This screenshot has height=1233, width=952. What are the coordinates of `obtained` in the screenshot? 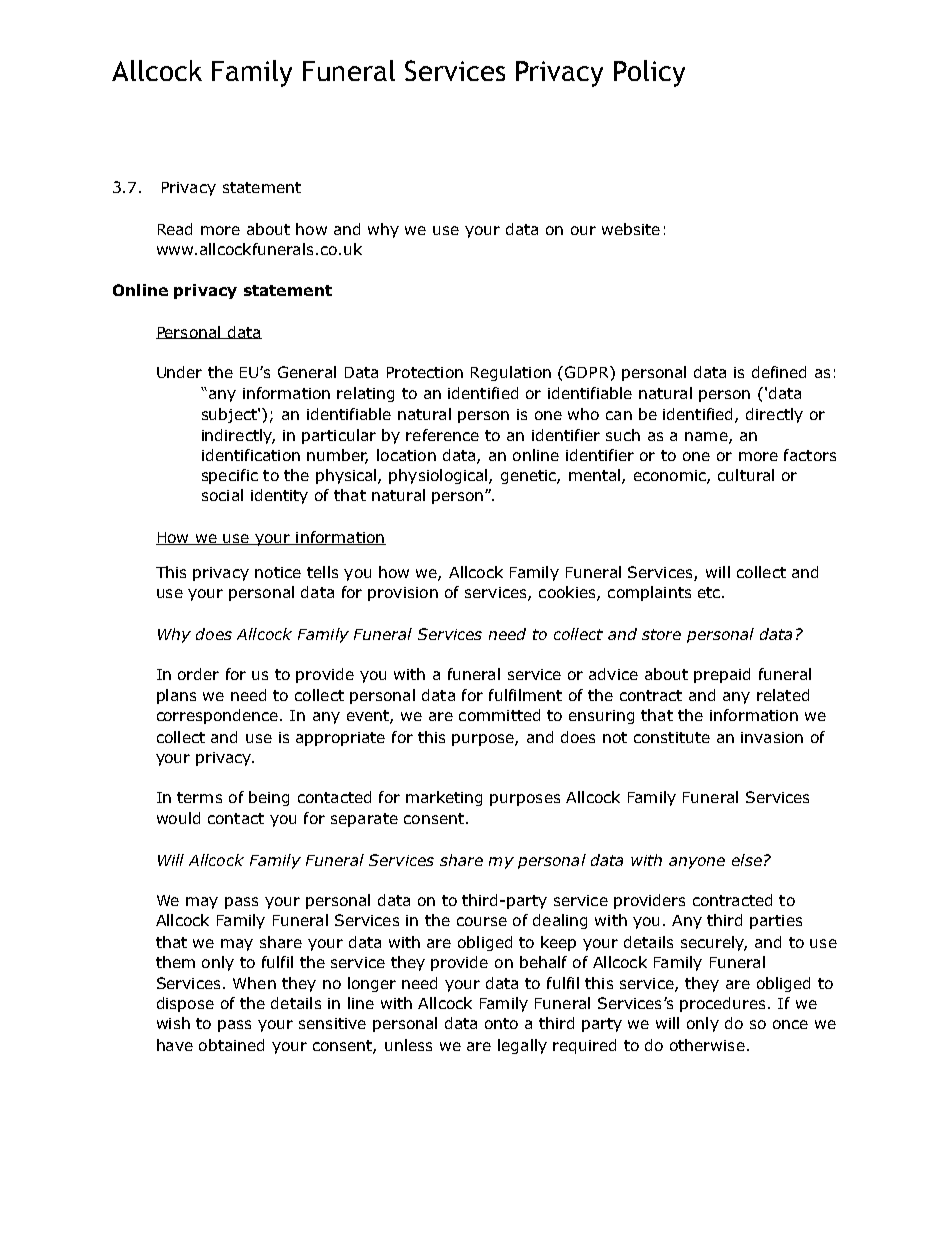 It's located at (231, 1045).
